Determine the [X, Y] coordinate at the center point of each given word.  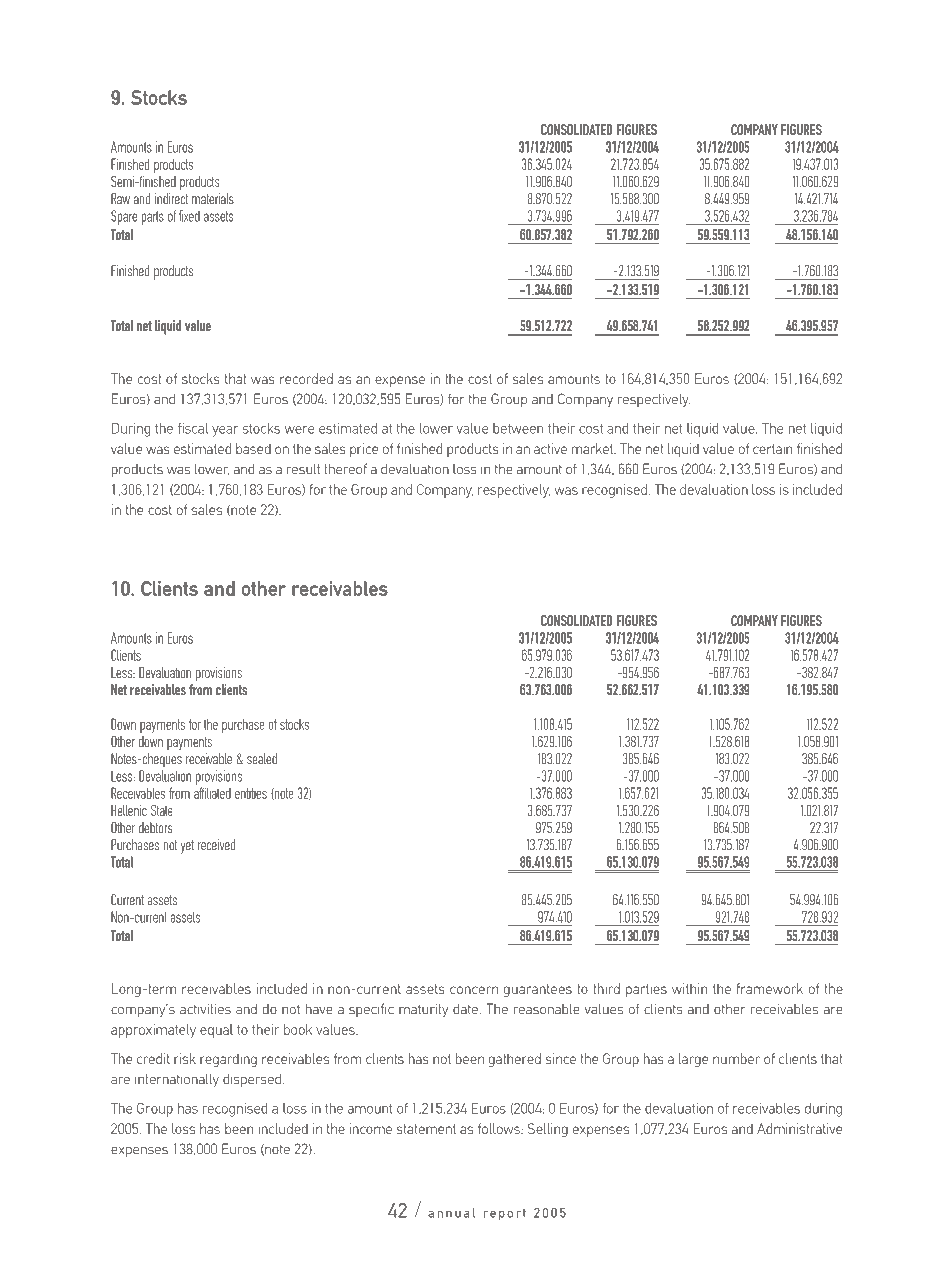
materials [213, 199]
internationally [177, 1080]
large [693, 1060]
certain [772, 448]
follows [500, 1128]
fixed [189, 216]
